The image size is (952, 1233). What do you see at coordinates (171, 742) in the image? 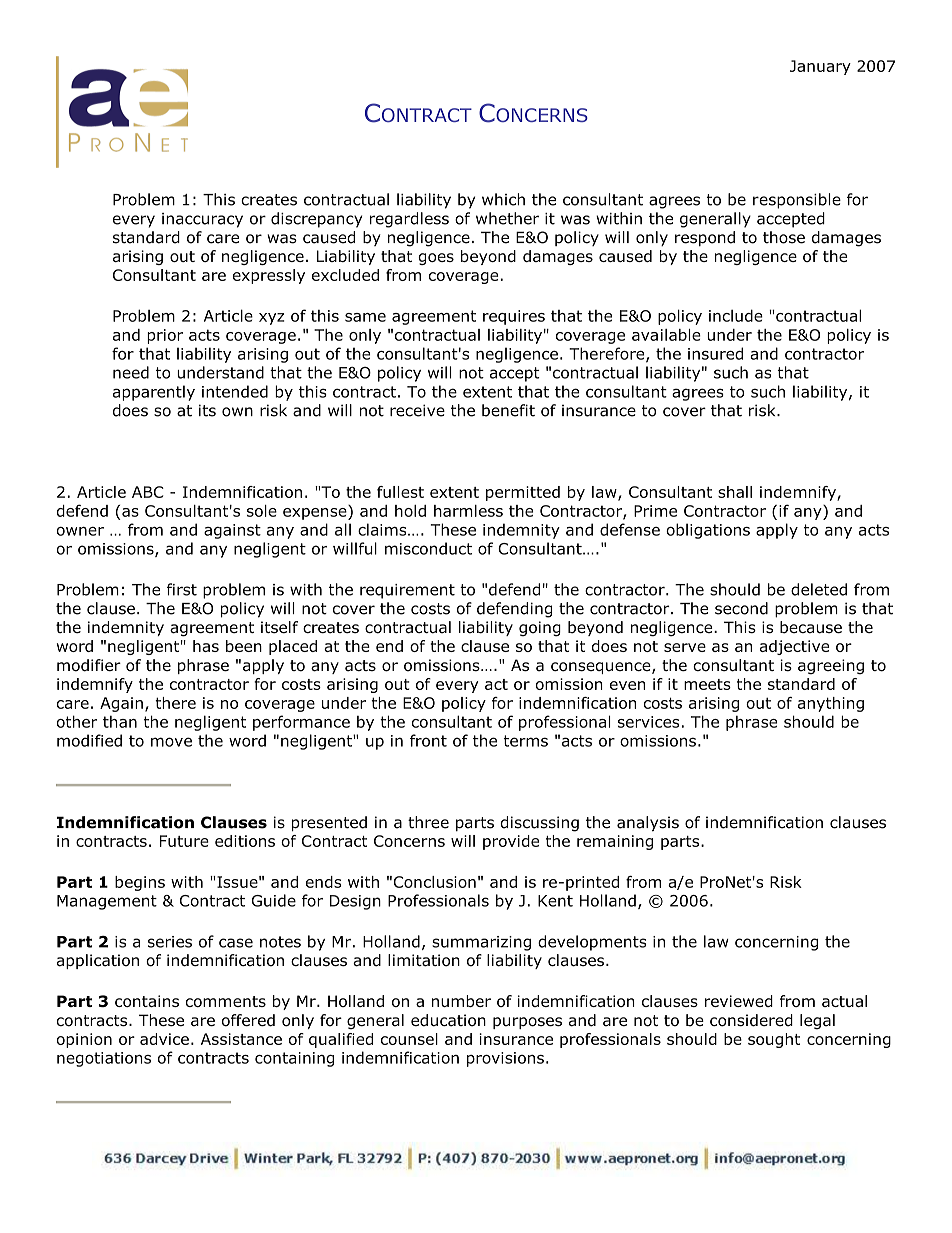
I see `move` at bounding box center [171, 742].
